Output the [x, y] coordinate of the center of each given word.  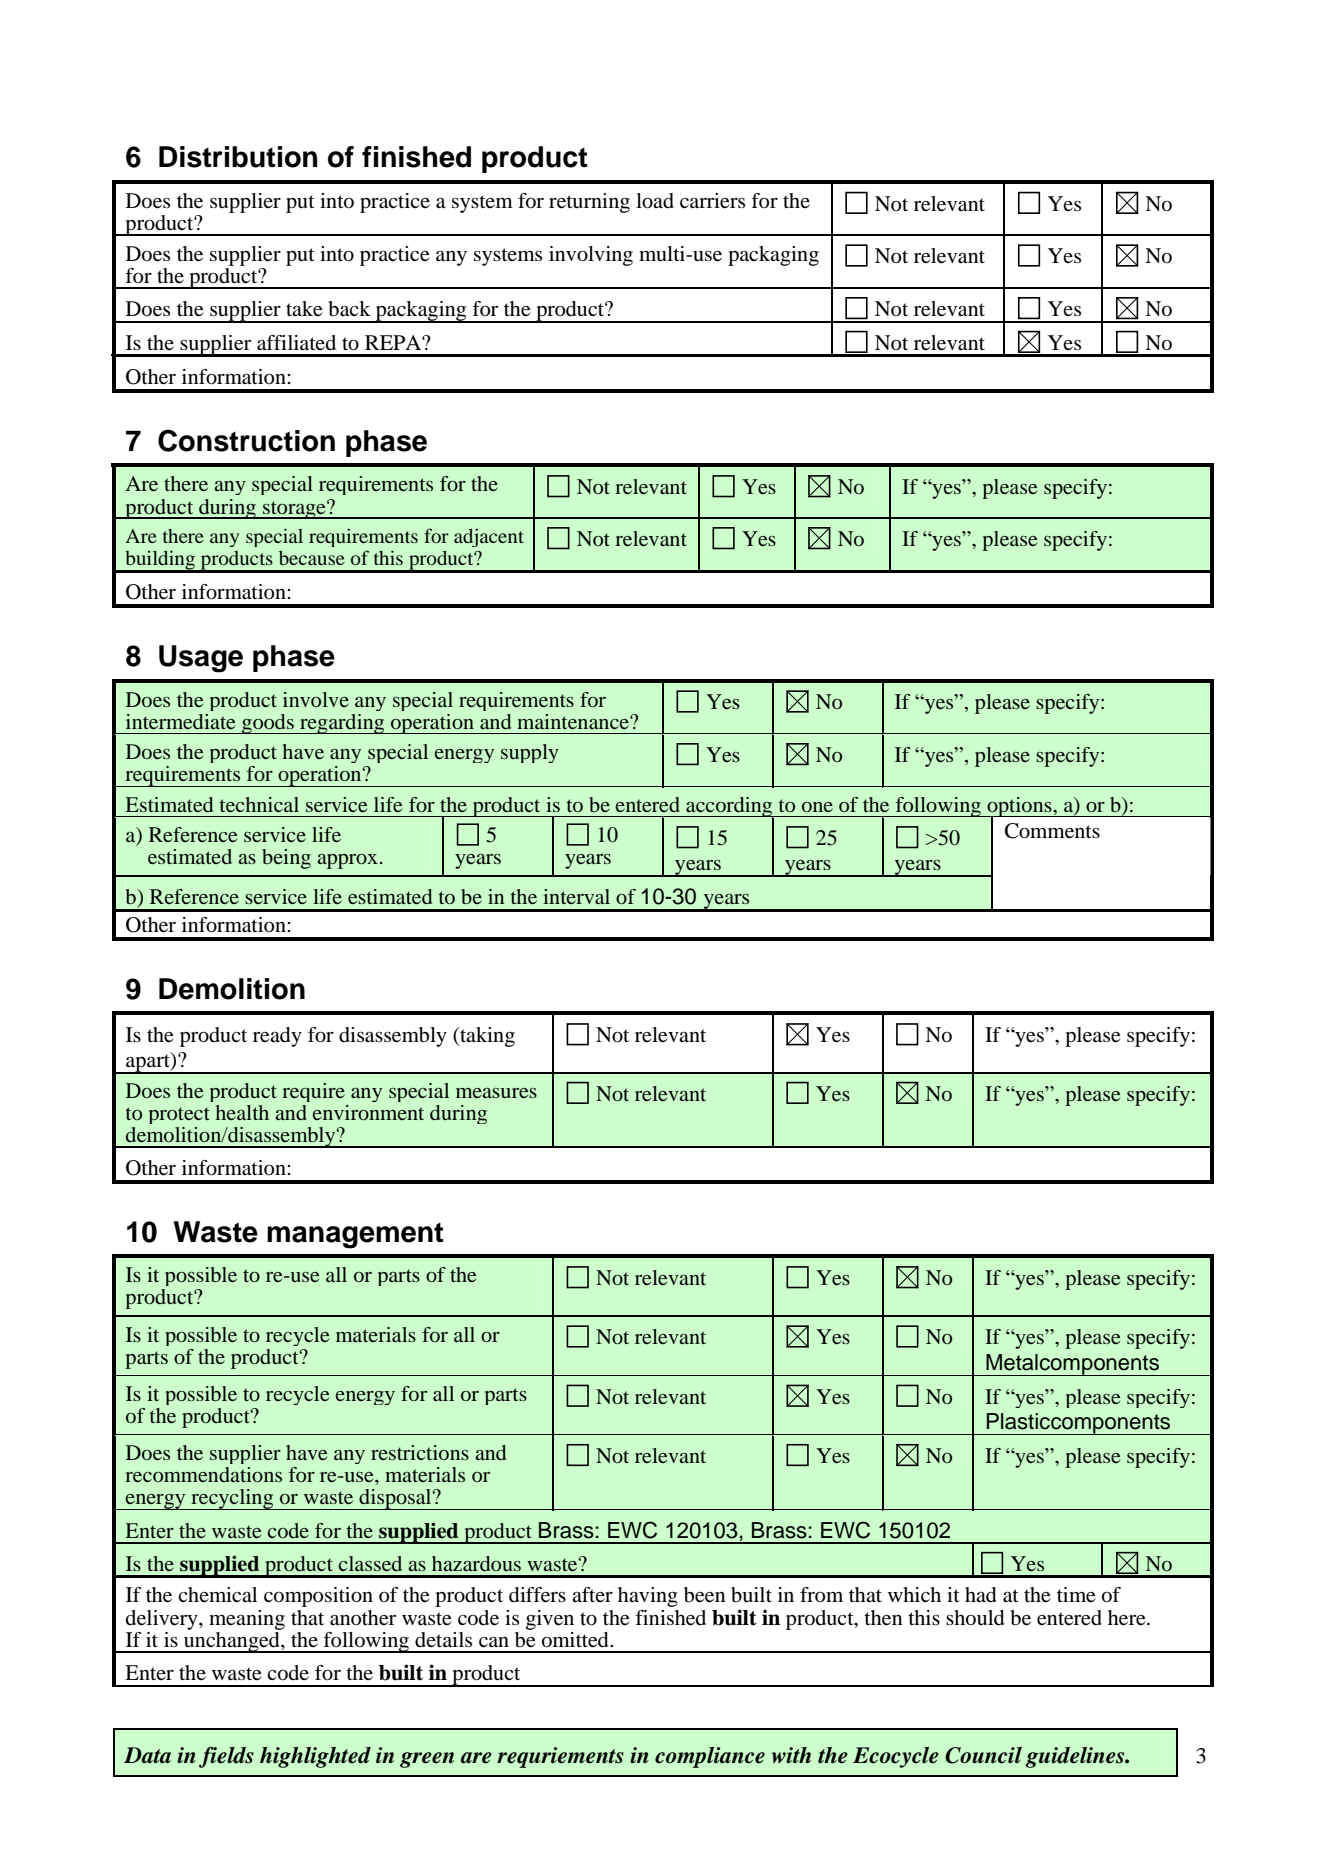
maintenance [574, 721]
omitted [576, 1640]
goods [268, 724]
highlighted [315, 1757]
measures [496, 1093]
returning [589, 203]
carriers [712, 201]
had [980, 1595]
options [1019, 808]
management [355, 1236]
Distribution [238, 157]
